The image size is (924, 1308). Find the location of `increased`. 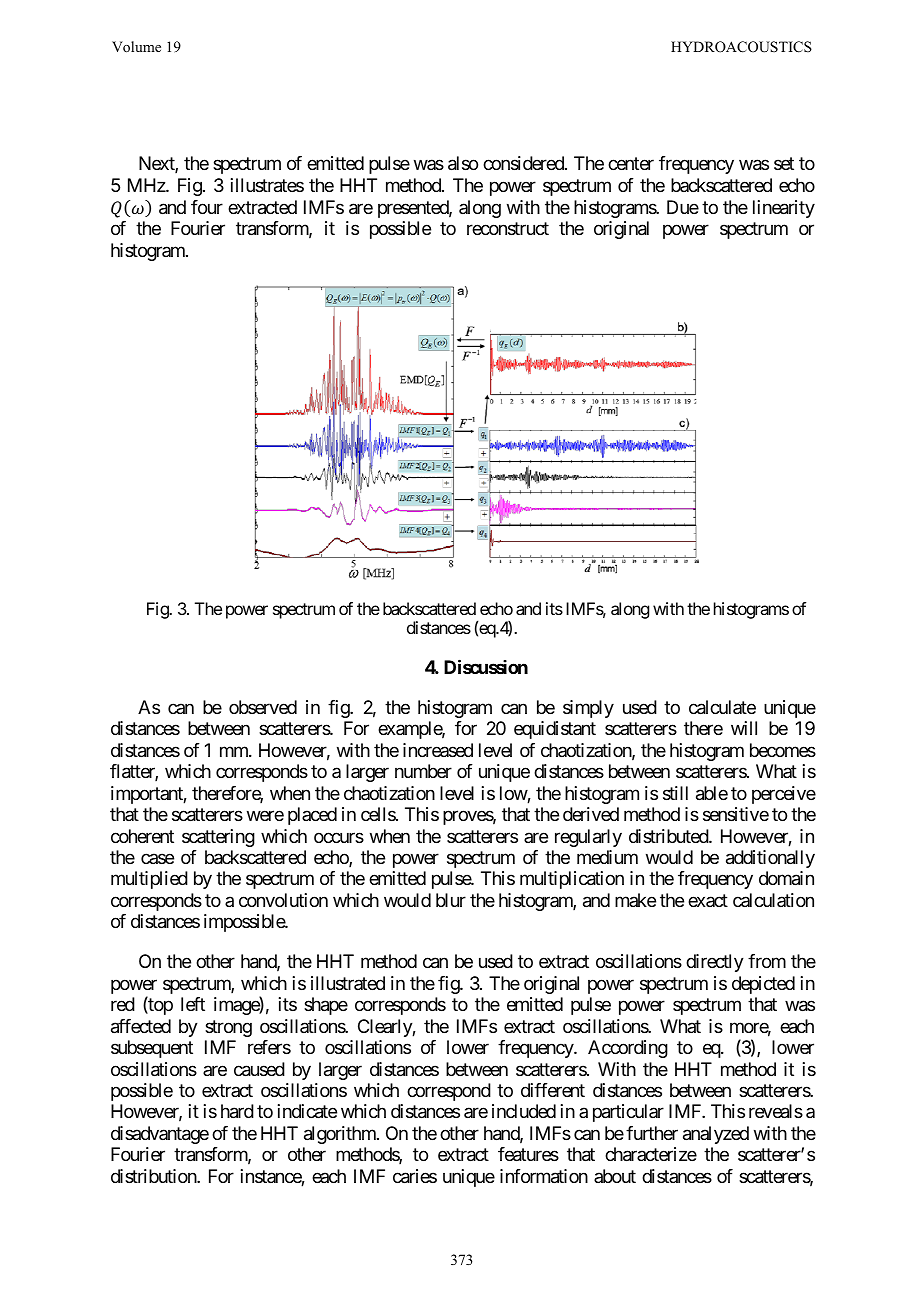

increased is located at coordinates (438, 750).
